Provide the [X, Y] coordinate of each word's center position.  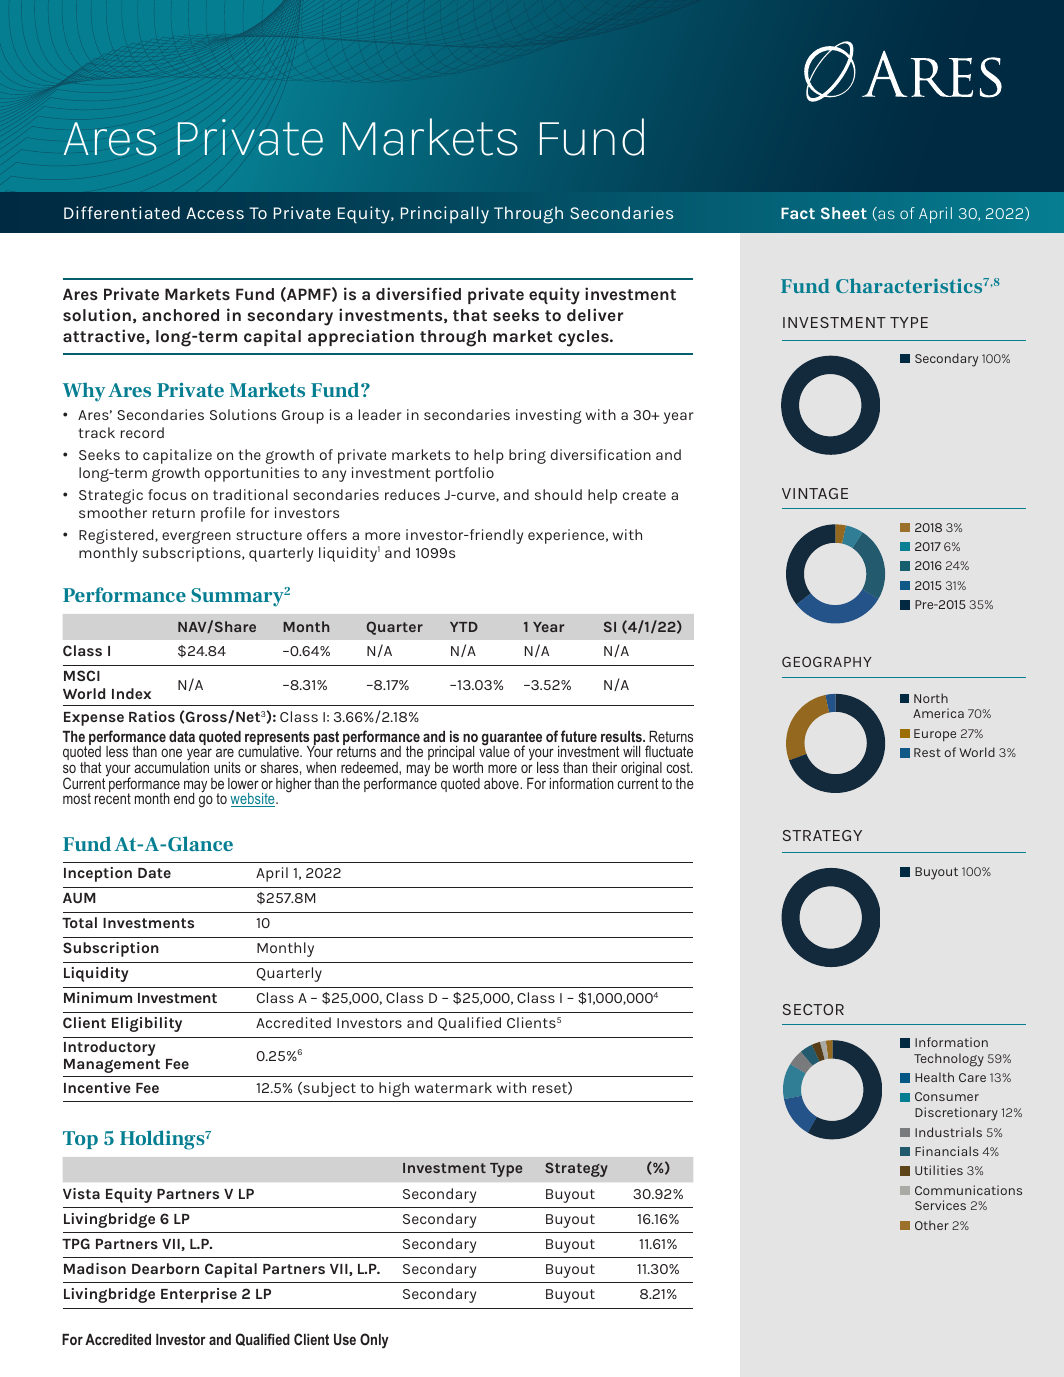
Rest [927, 752]
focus [167, 494]
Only [374, 1341]
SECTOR [813, 1009]
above [502, 783]
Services [940, 1205]
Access [215, 213]
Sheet [844, 213]
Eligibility [147, 1024]
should [558, 494]
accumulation [171, 767]
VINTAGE [815, 493]
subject [328, 1089]
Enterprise [199, 1295]
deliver [595, 314]
